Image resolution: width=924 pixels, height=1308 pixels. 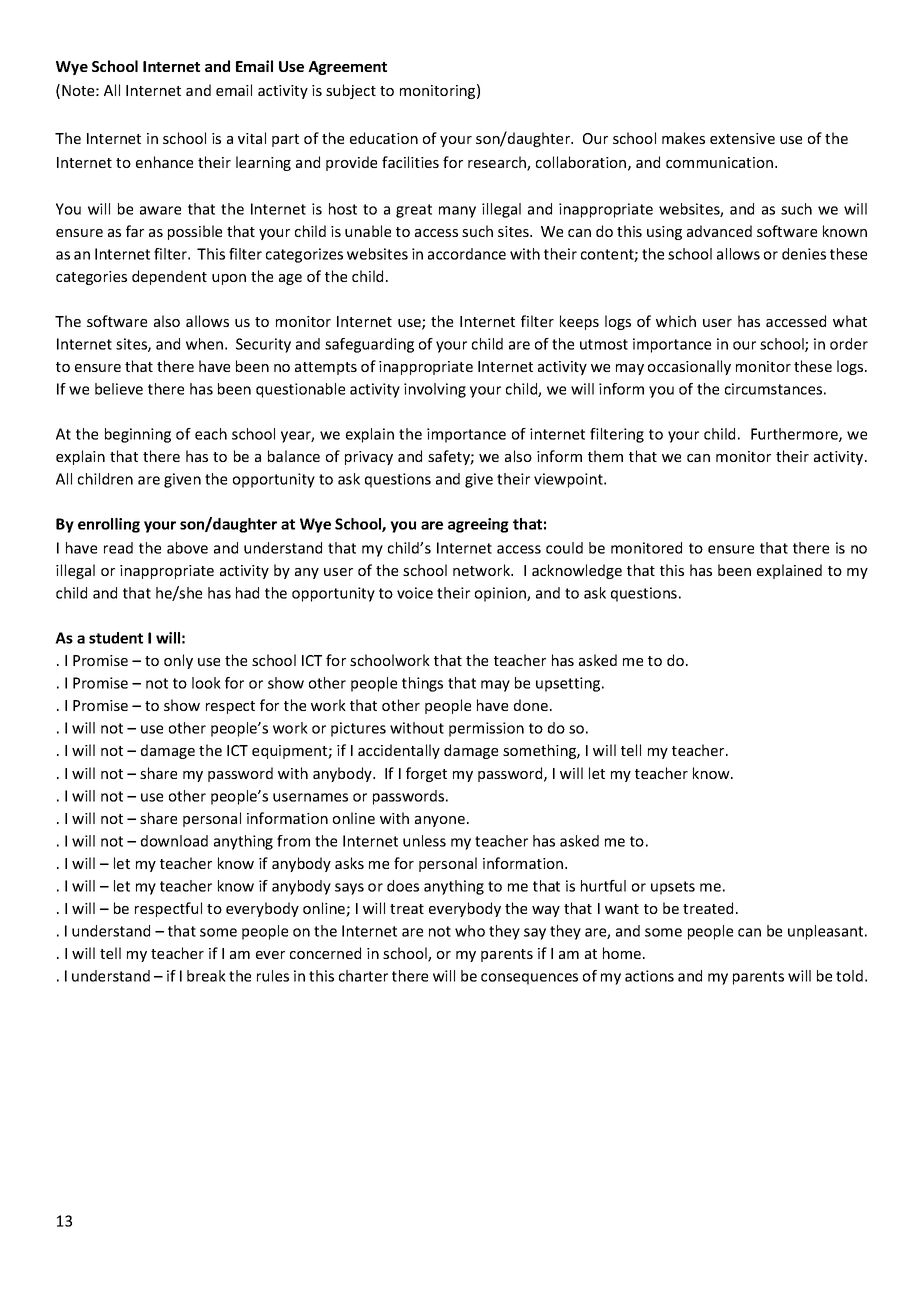 I want to click on agreeing, so click(x=478, y=525).
